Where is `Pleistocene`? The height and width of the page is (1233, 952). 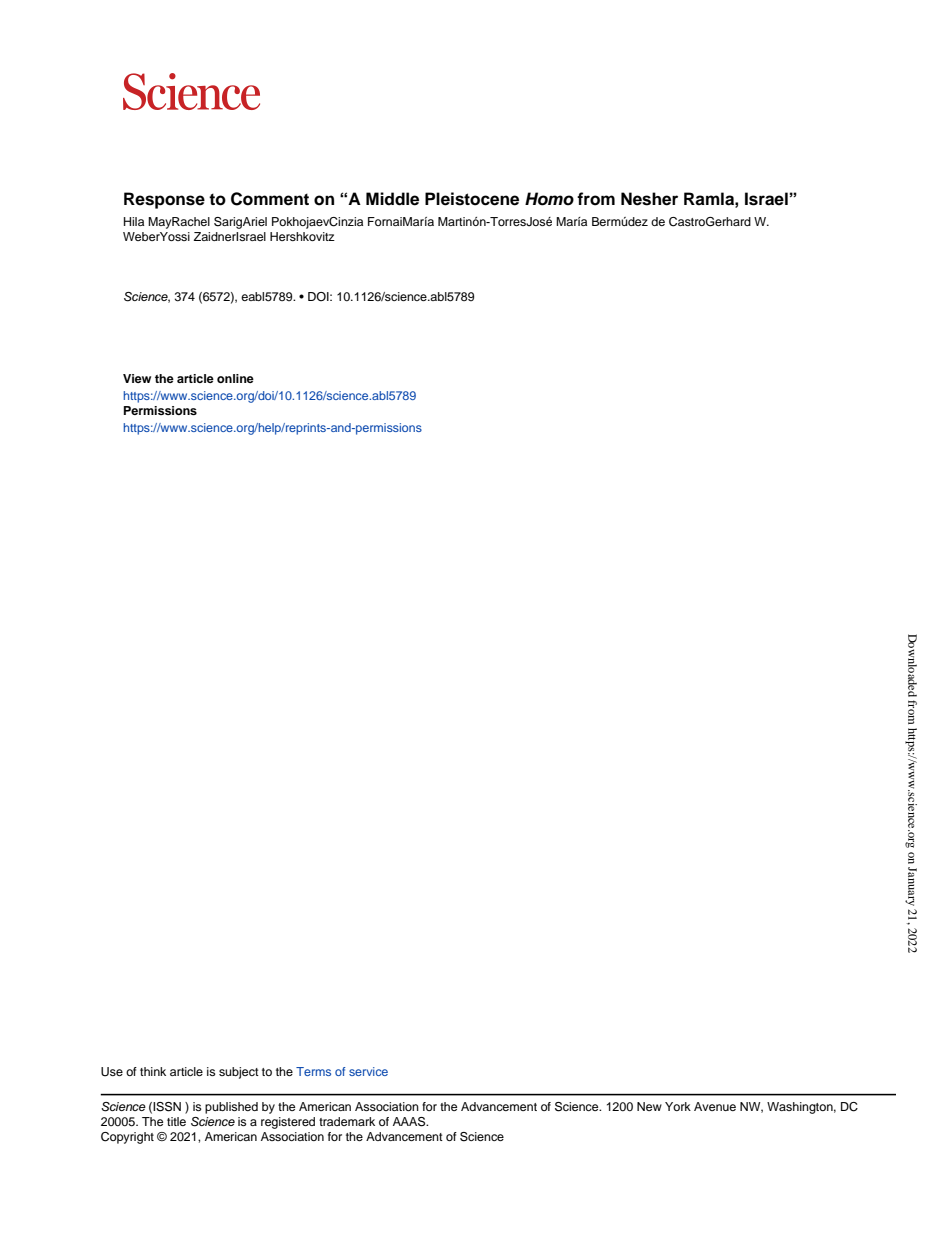
Pleistocene is located at coordinates (472, 199).
